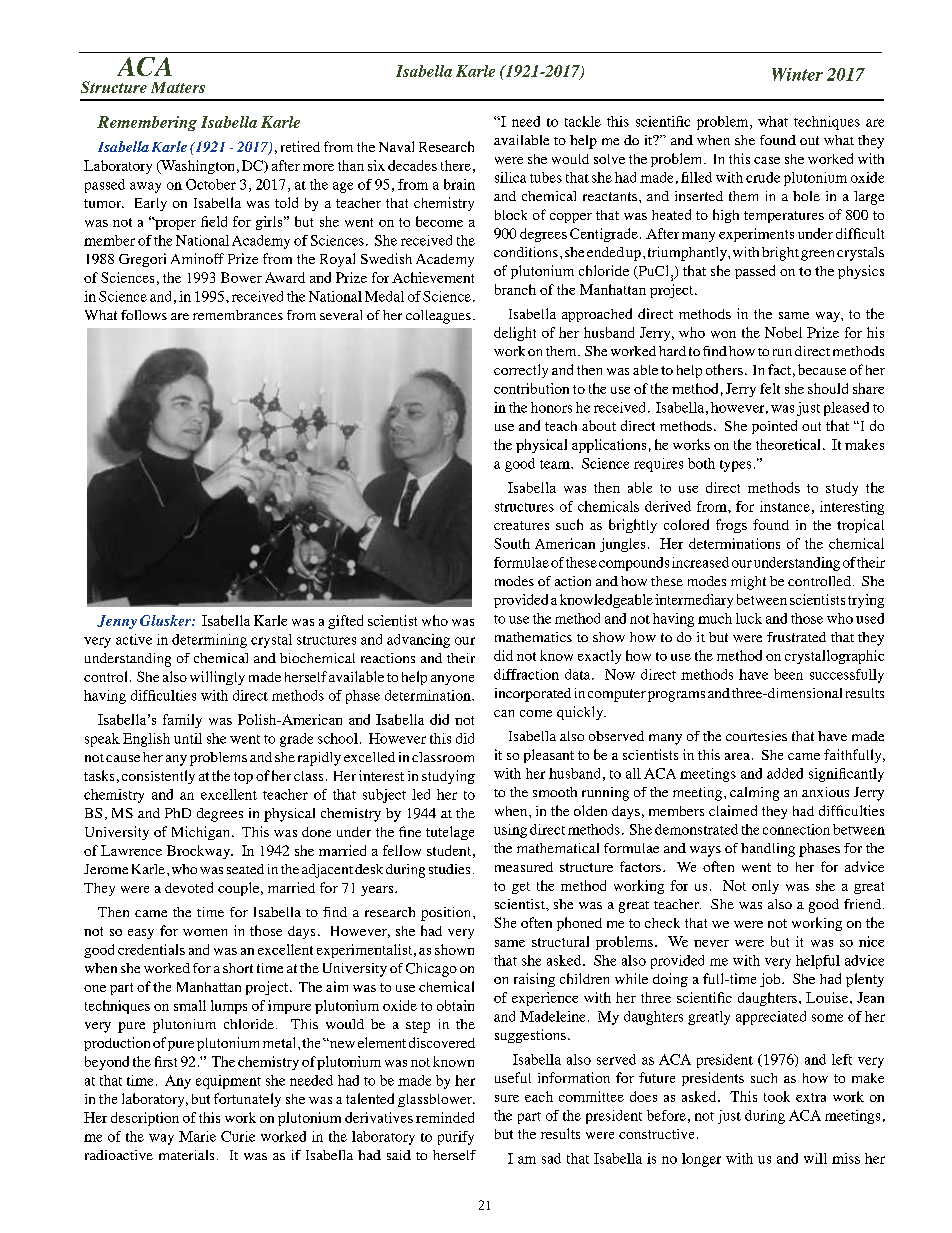  What do you see at coordinates (178, 87) in the page?
I see `Matters` at bounding box center [178, 87].
